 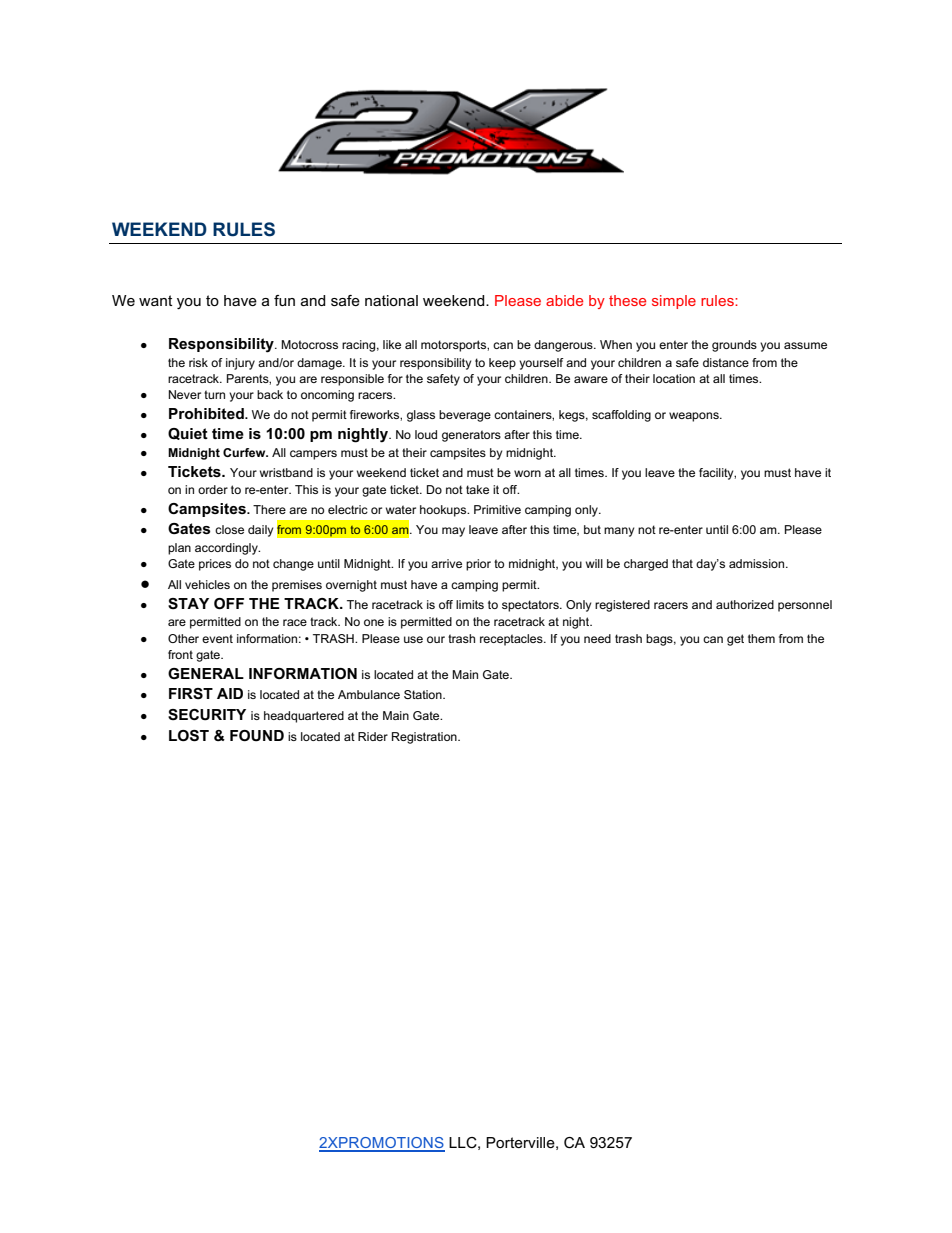 What do you see at coordinates (745, 604) in the screenshot?
I see `authorized` at bounding box center [745, 604].
